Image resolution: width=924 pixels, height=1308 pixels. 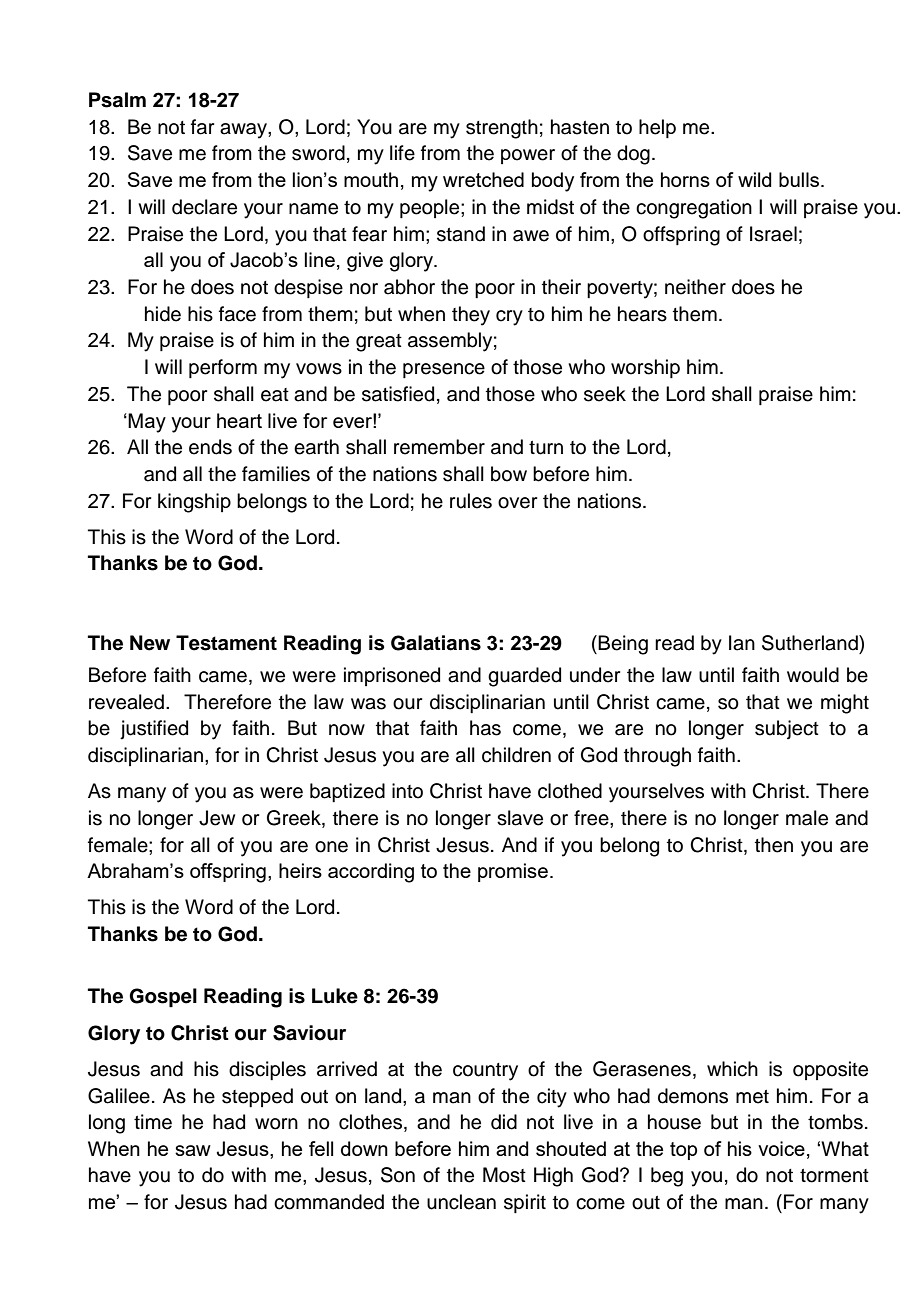 I want to click on Jew, so click(x=217, y=818).
